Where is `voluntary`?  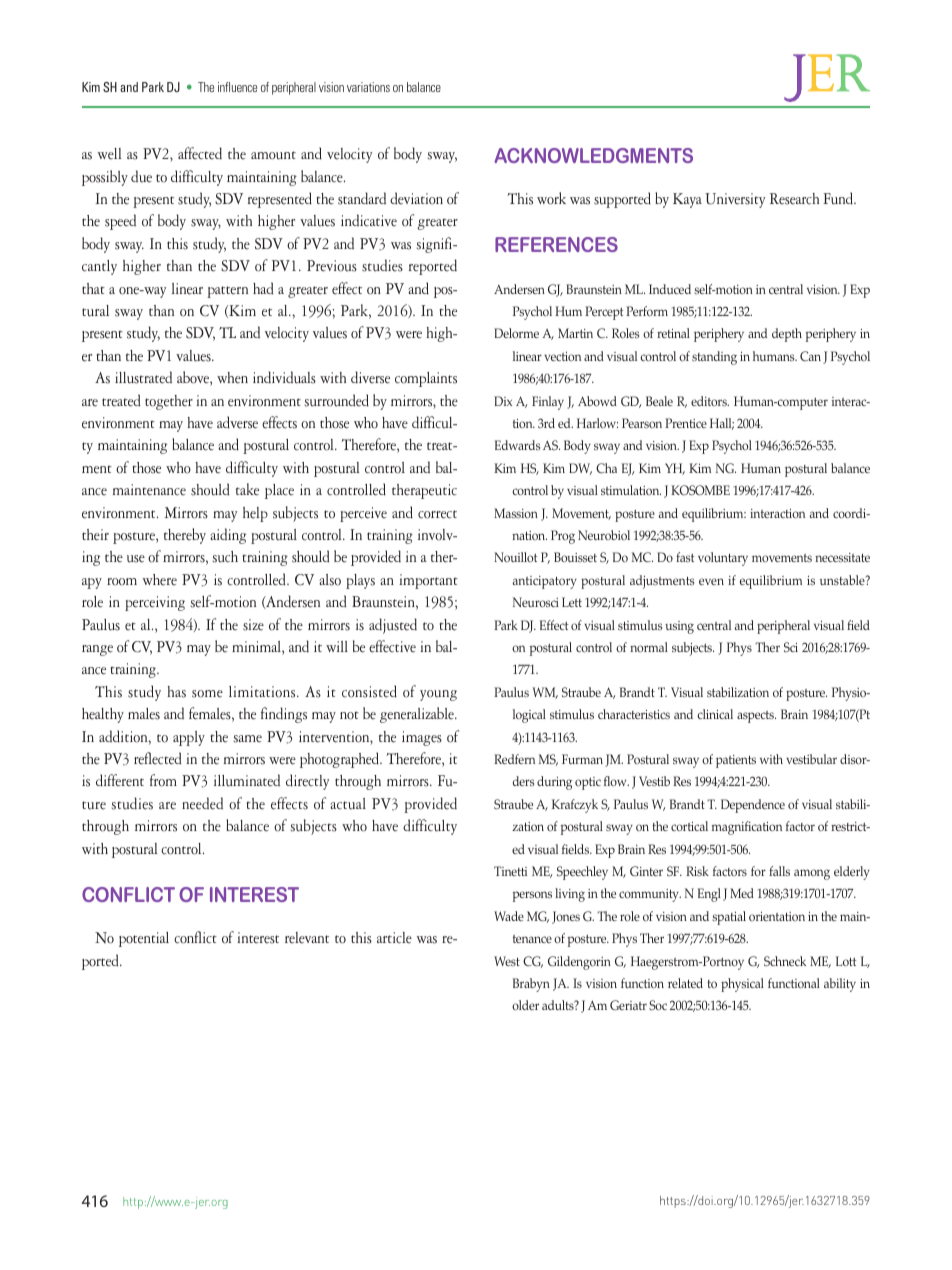
voluntary is located at coordinates (723, 559).
